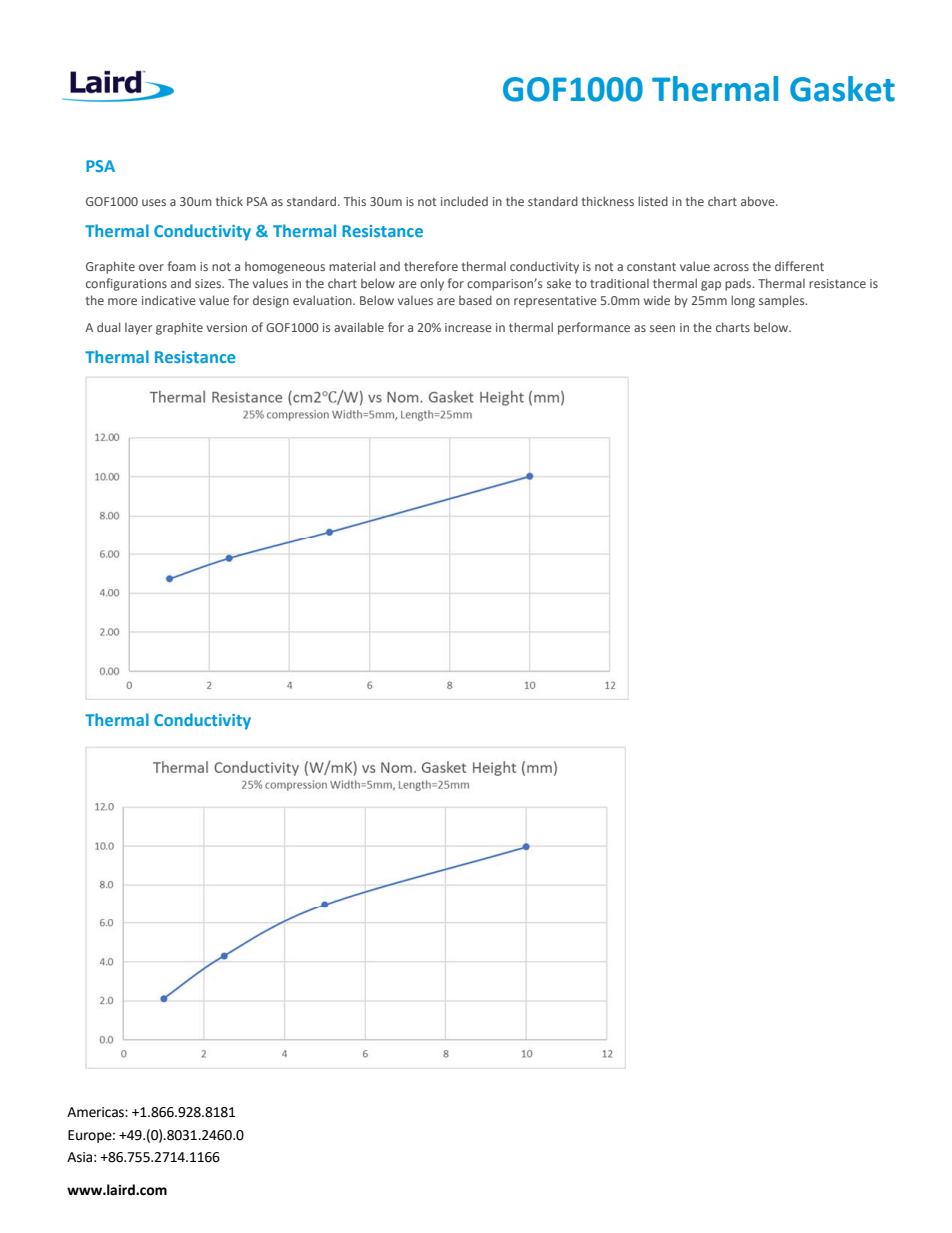 The height and width of the screenshot is (1233, 952). I want to click on above, so click(759, 201).
